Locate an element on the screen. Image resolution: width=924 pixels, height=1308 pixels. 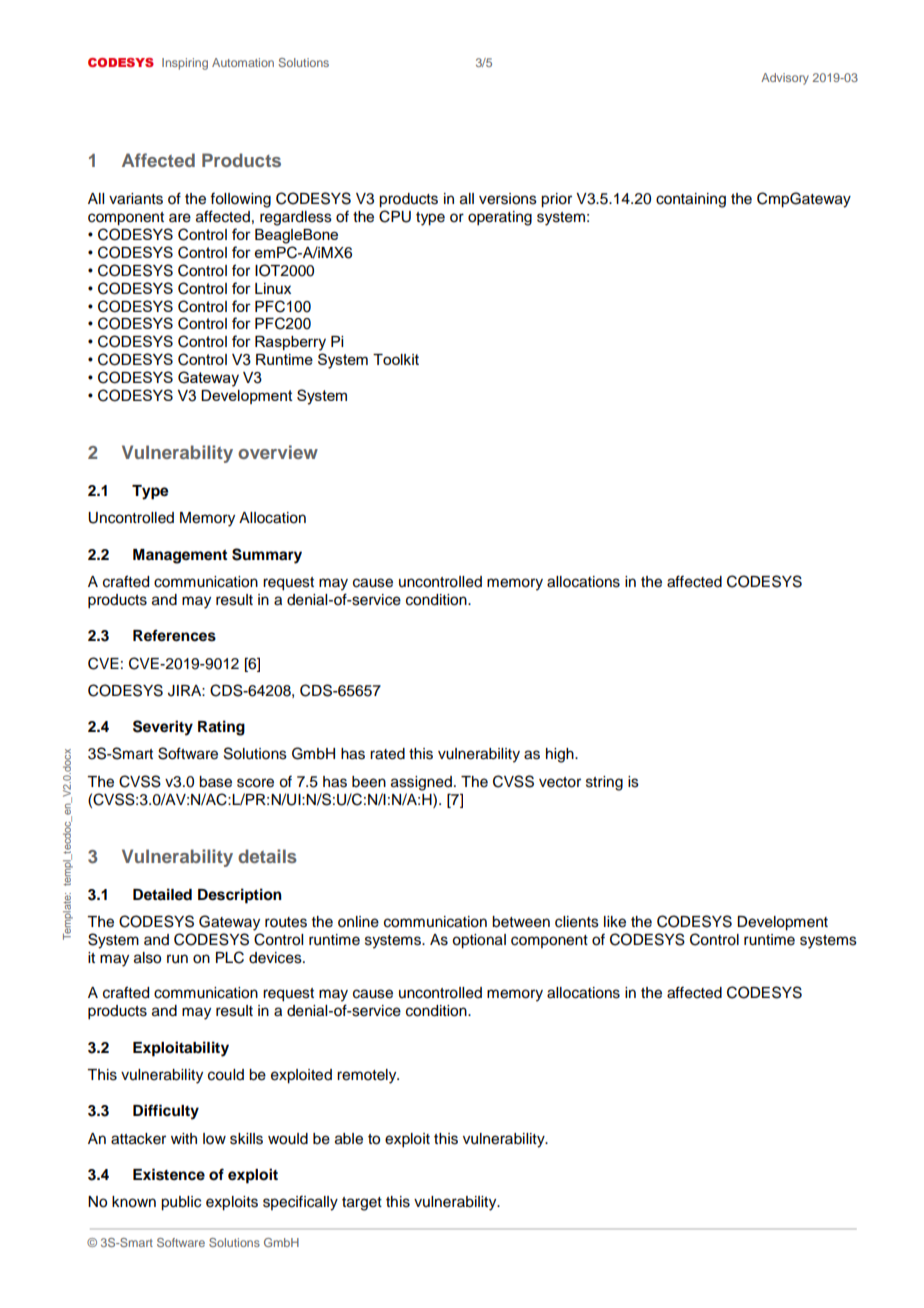
clients is located at coordinates (577, 922).
